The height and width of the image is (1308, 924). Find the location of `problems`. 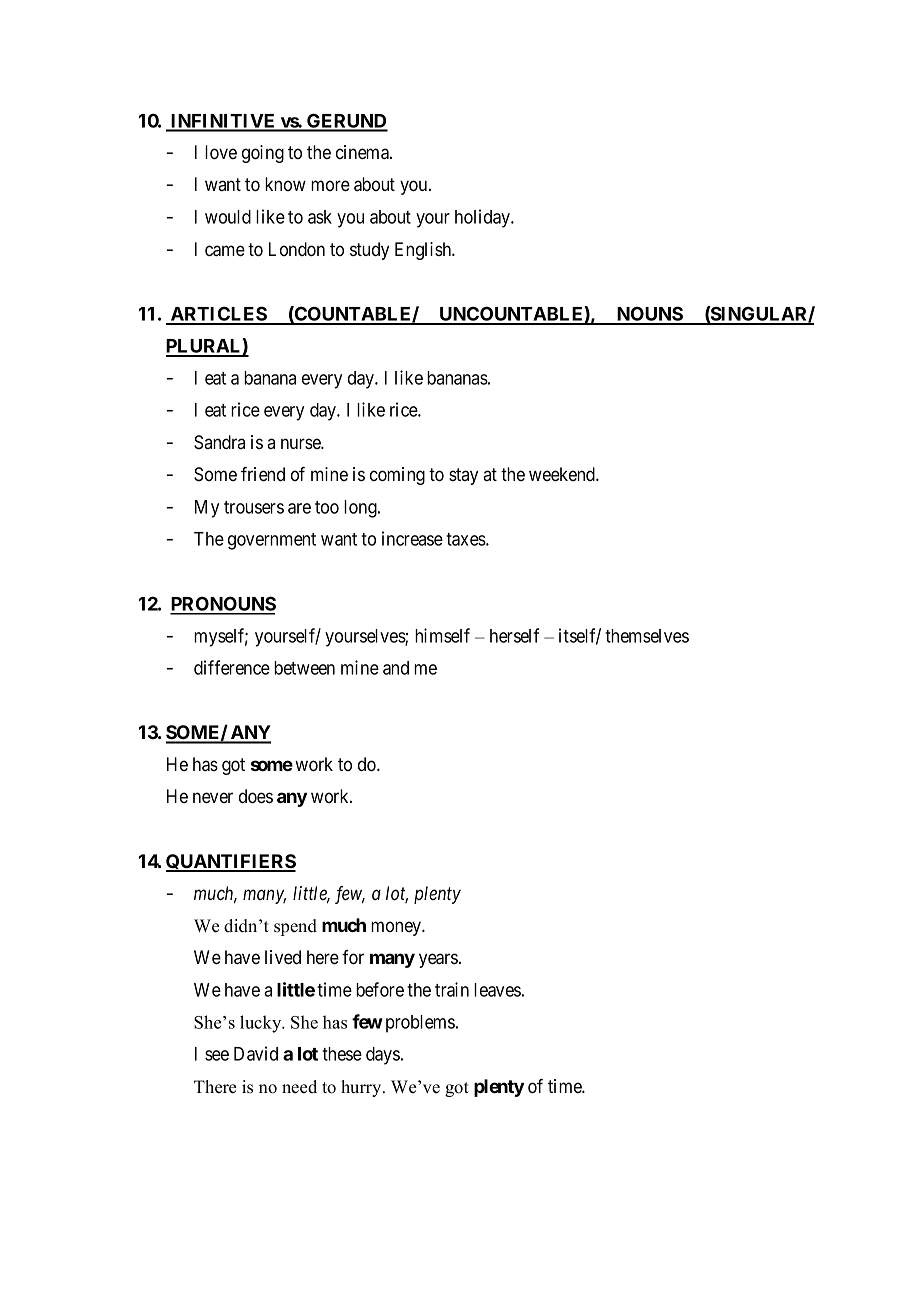

problems is located at coordinates (420, 1024).
